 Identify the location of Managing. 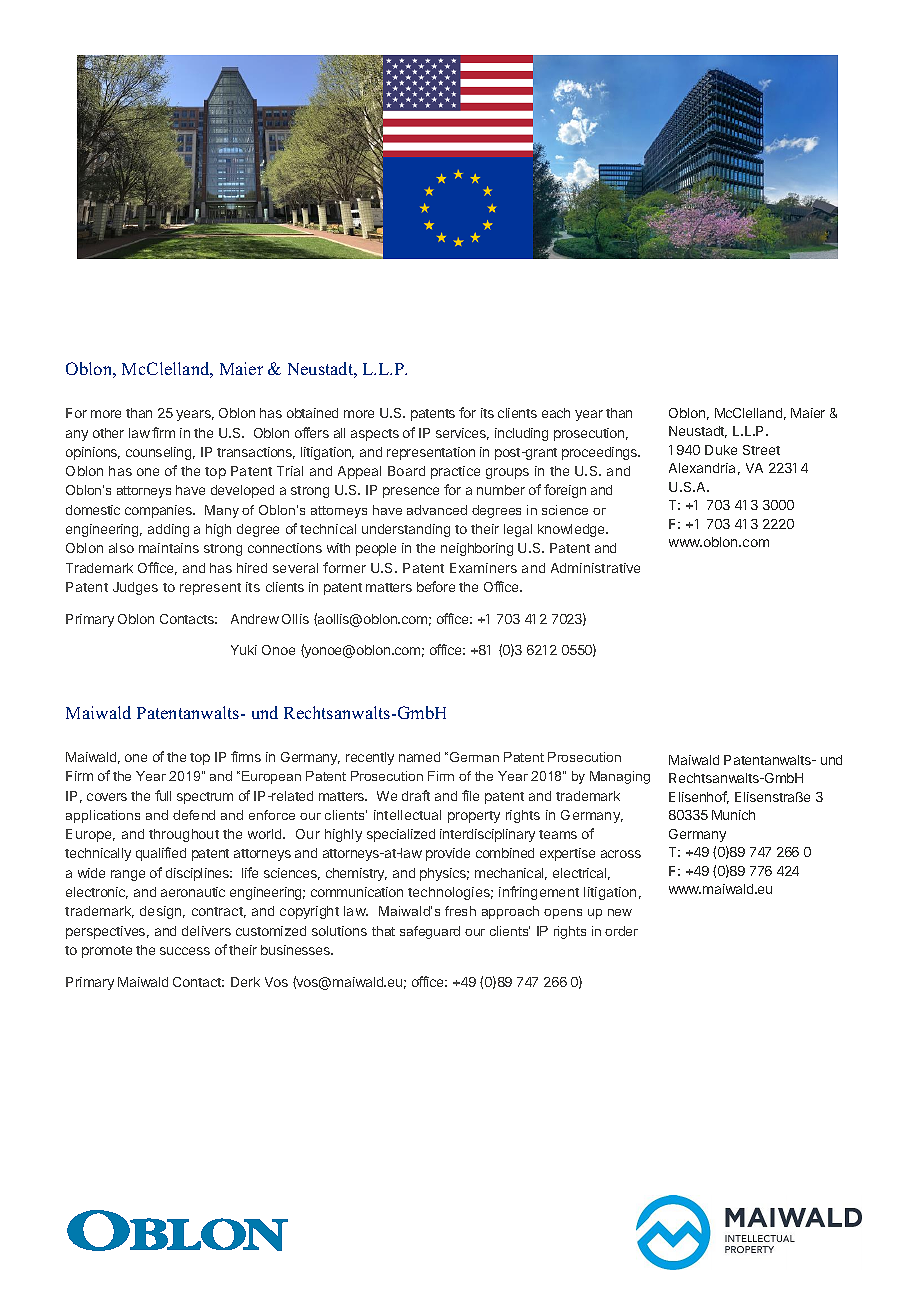
(620, 777).
